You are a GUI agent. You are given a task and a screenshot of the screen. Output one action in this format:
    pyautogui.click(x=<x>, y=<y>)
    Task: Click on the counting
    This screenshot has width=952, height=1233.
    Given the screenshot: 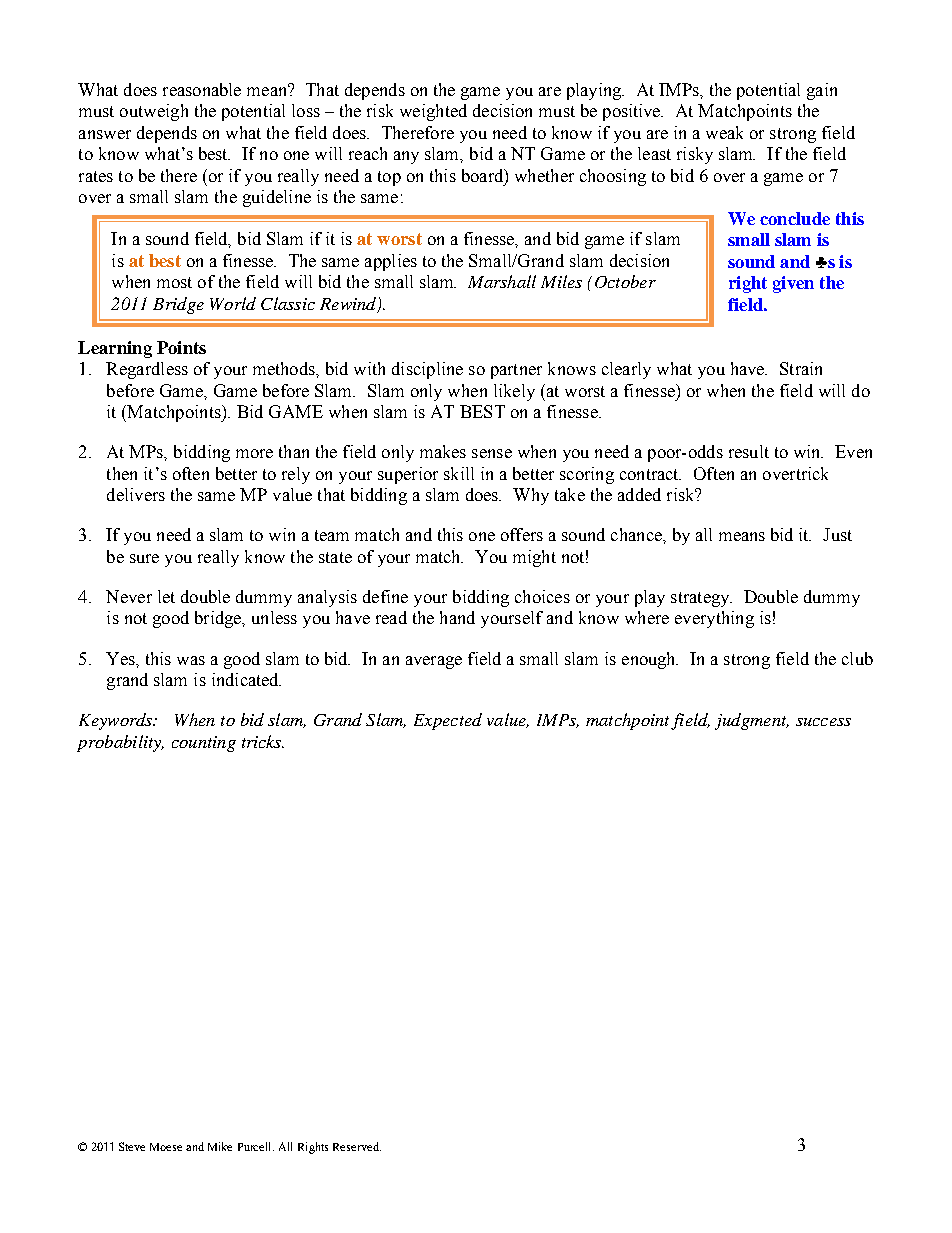 What is the action you would take?
    pyautogui.click(x=204, y=744)
